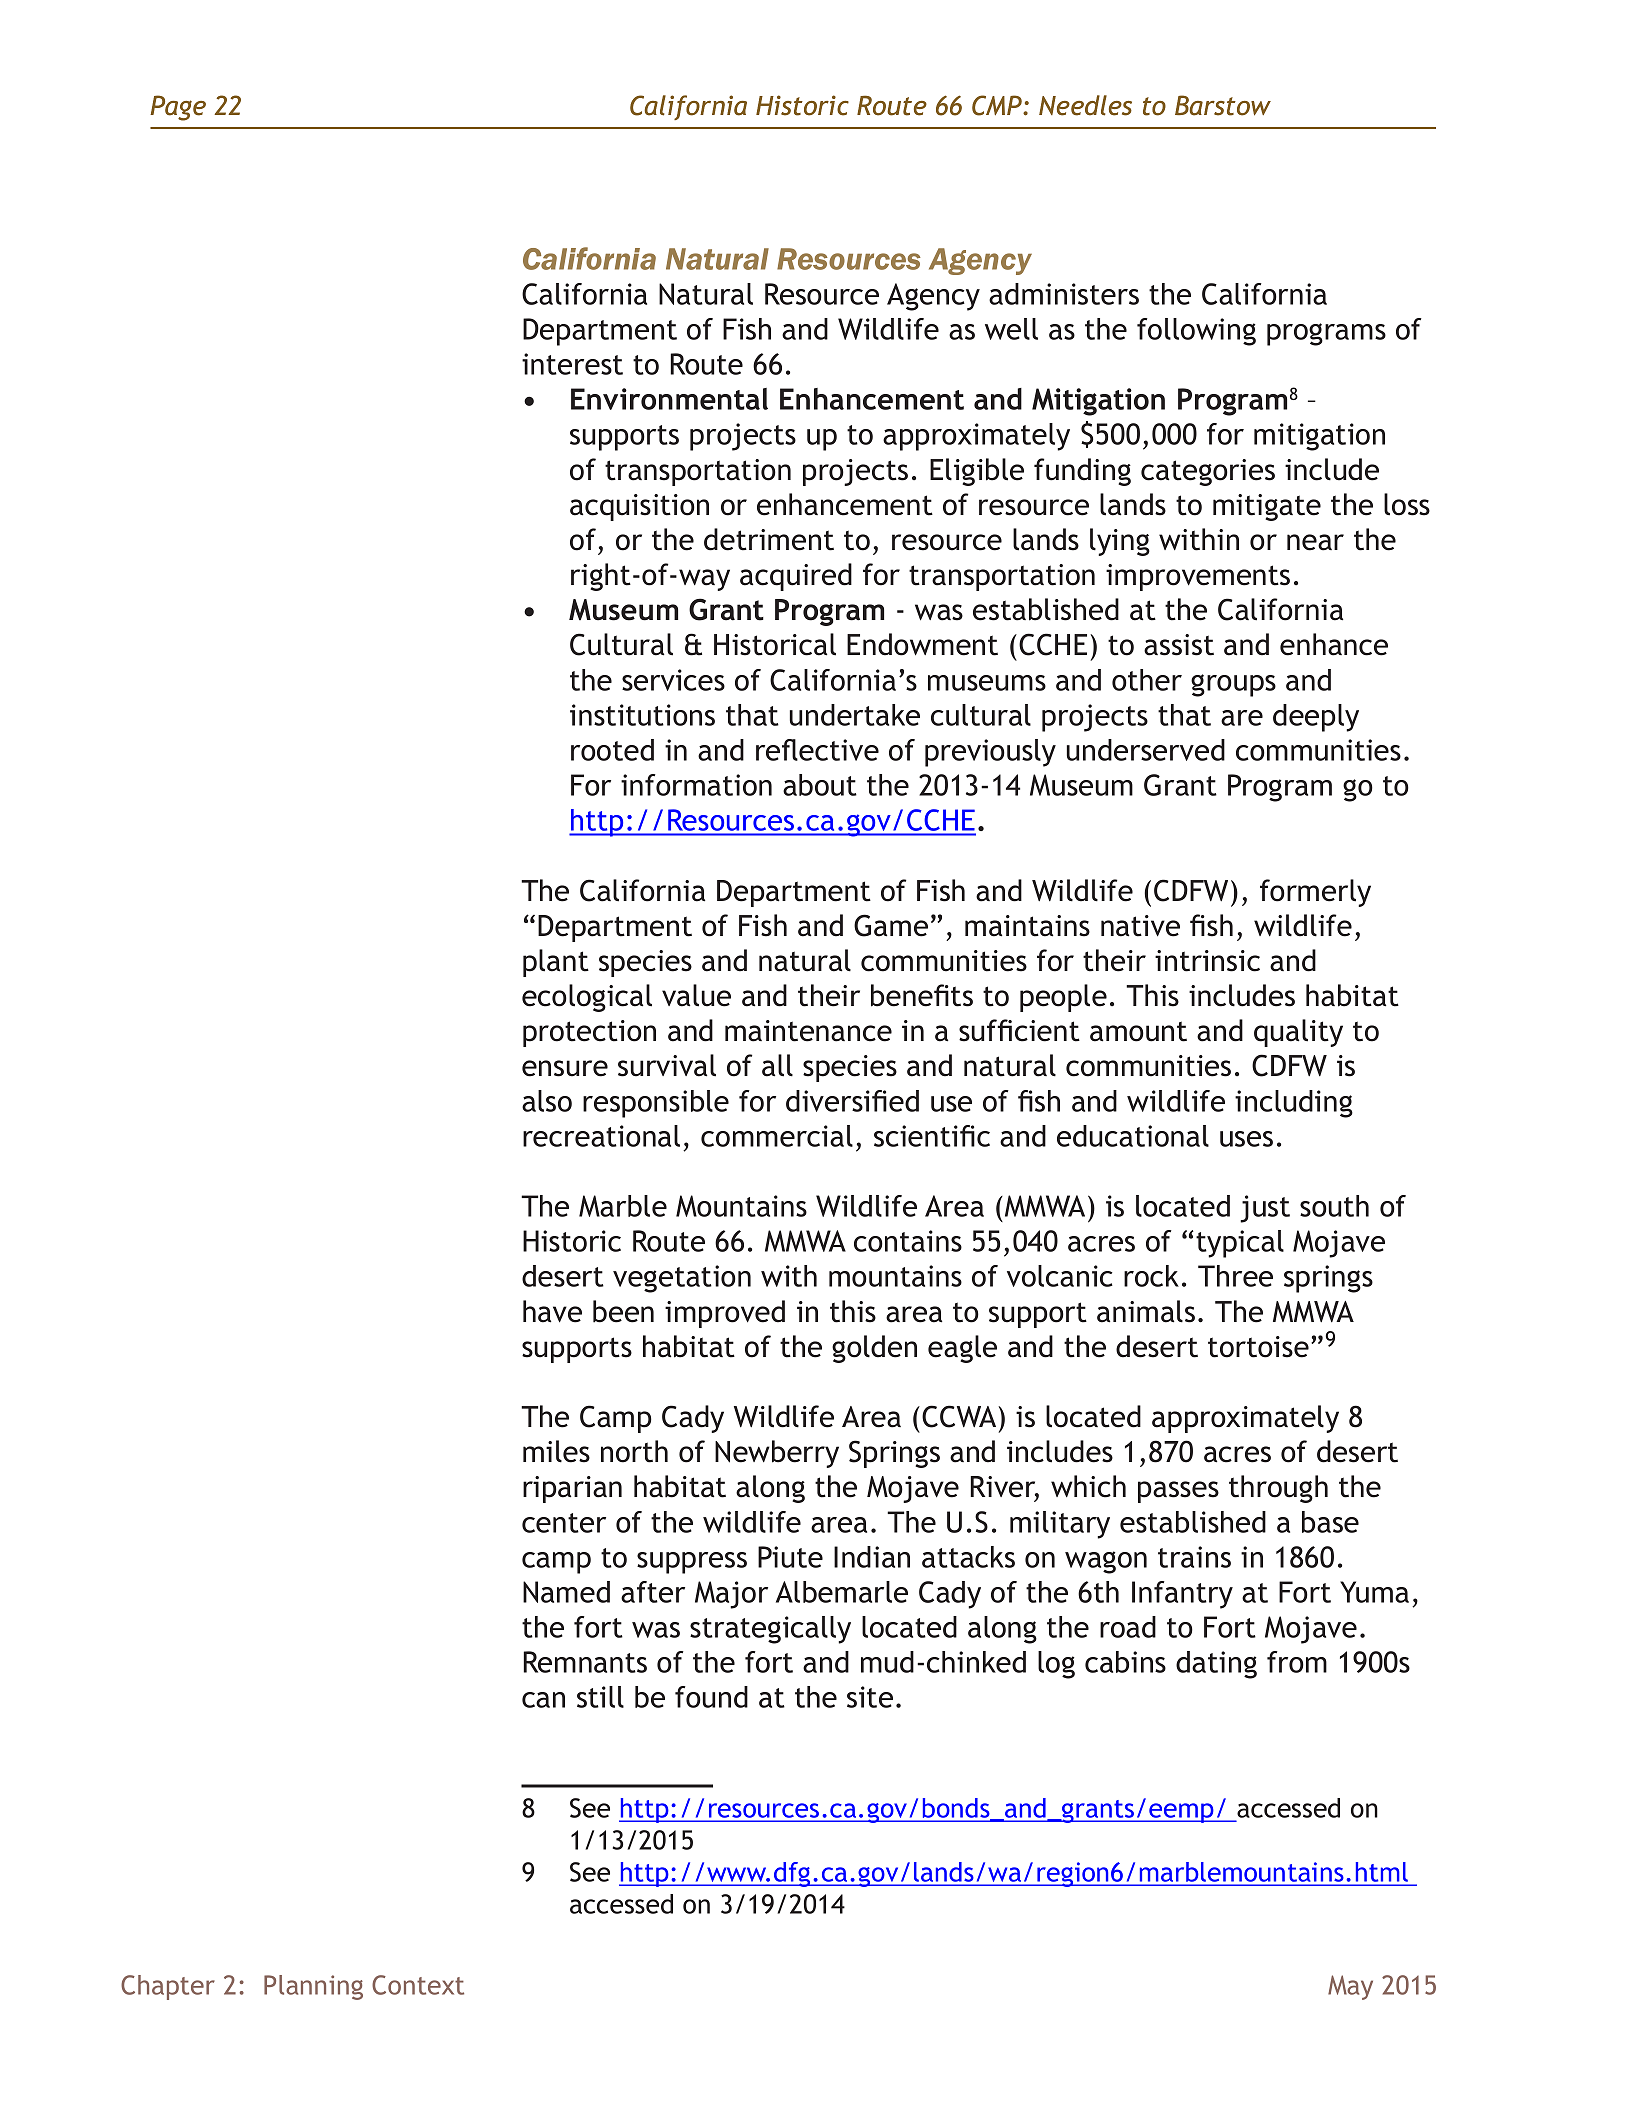 The width and height of the screenshot is (1626, 2105). What do you see at coordinates (313, 1987) in the screenshot?
I see `Planning` at bounding box center [313, 1987].
